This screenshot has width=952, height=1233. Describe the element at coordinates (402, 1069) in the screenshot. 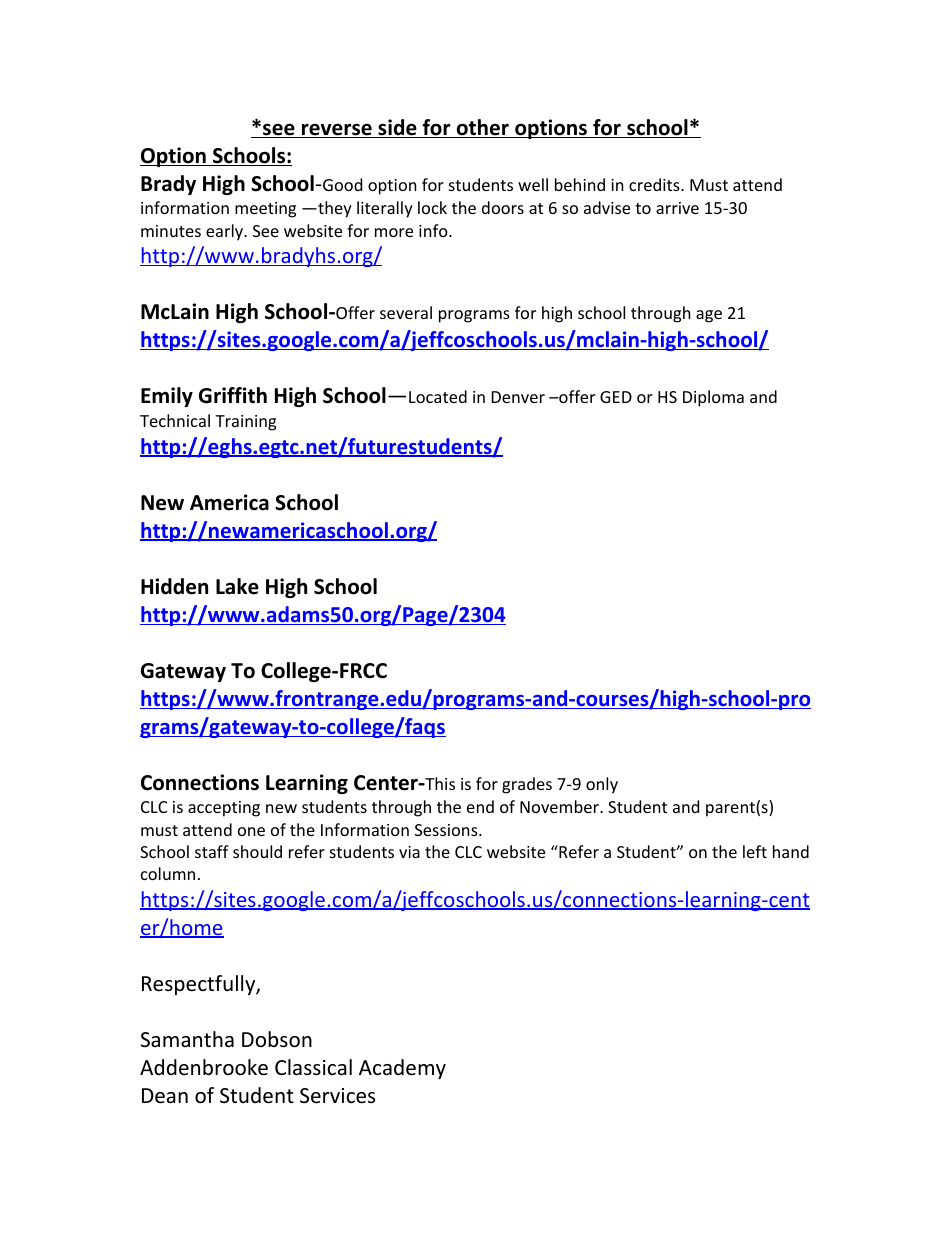

I see `Academy` at that location.
